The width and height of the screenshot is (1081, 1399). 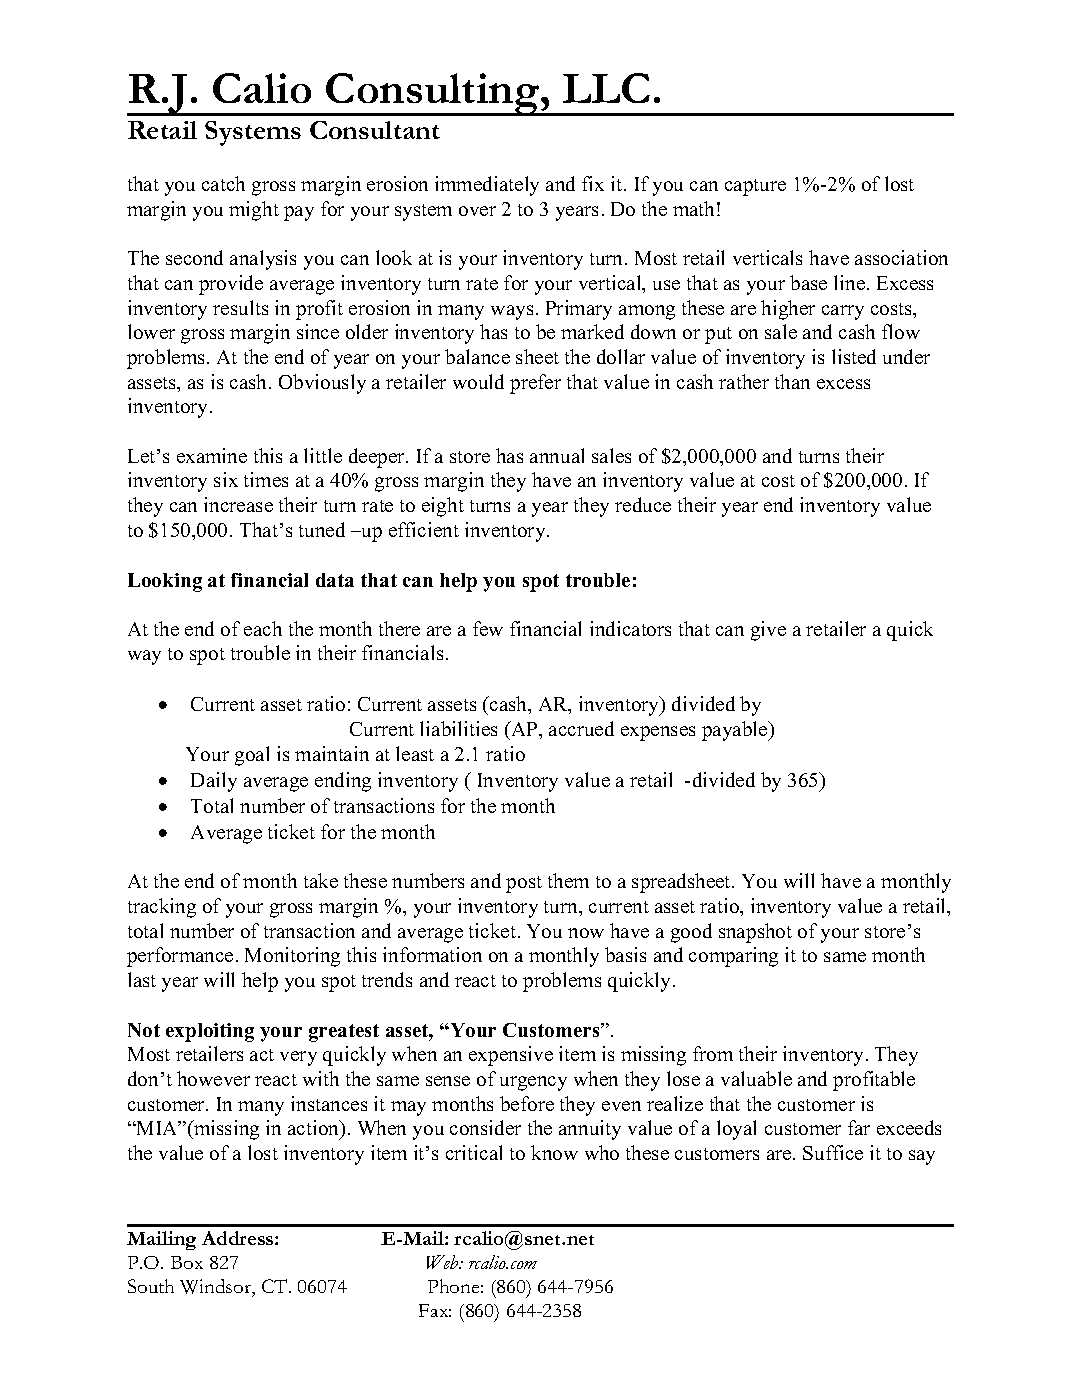 I want to click on Box, so click(x=187, y=1262).
